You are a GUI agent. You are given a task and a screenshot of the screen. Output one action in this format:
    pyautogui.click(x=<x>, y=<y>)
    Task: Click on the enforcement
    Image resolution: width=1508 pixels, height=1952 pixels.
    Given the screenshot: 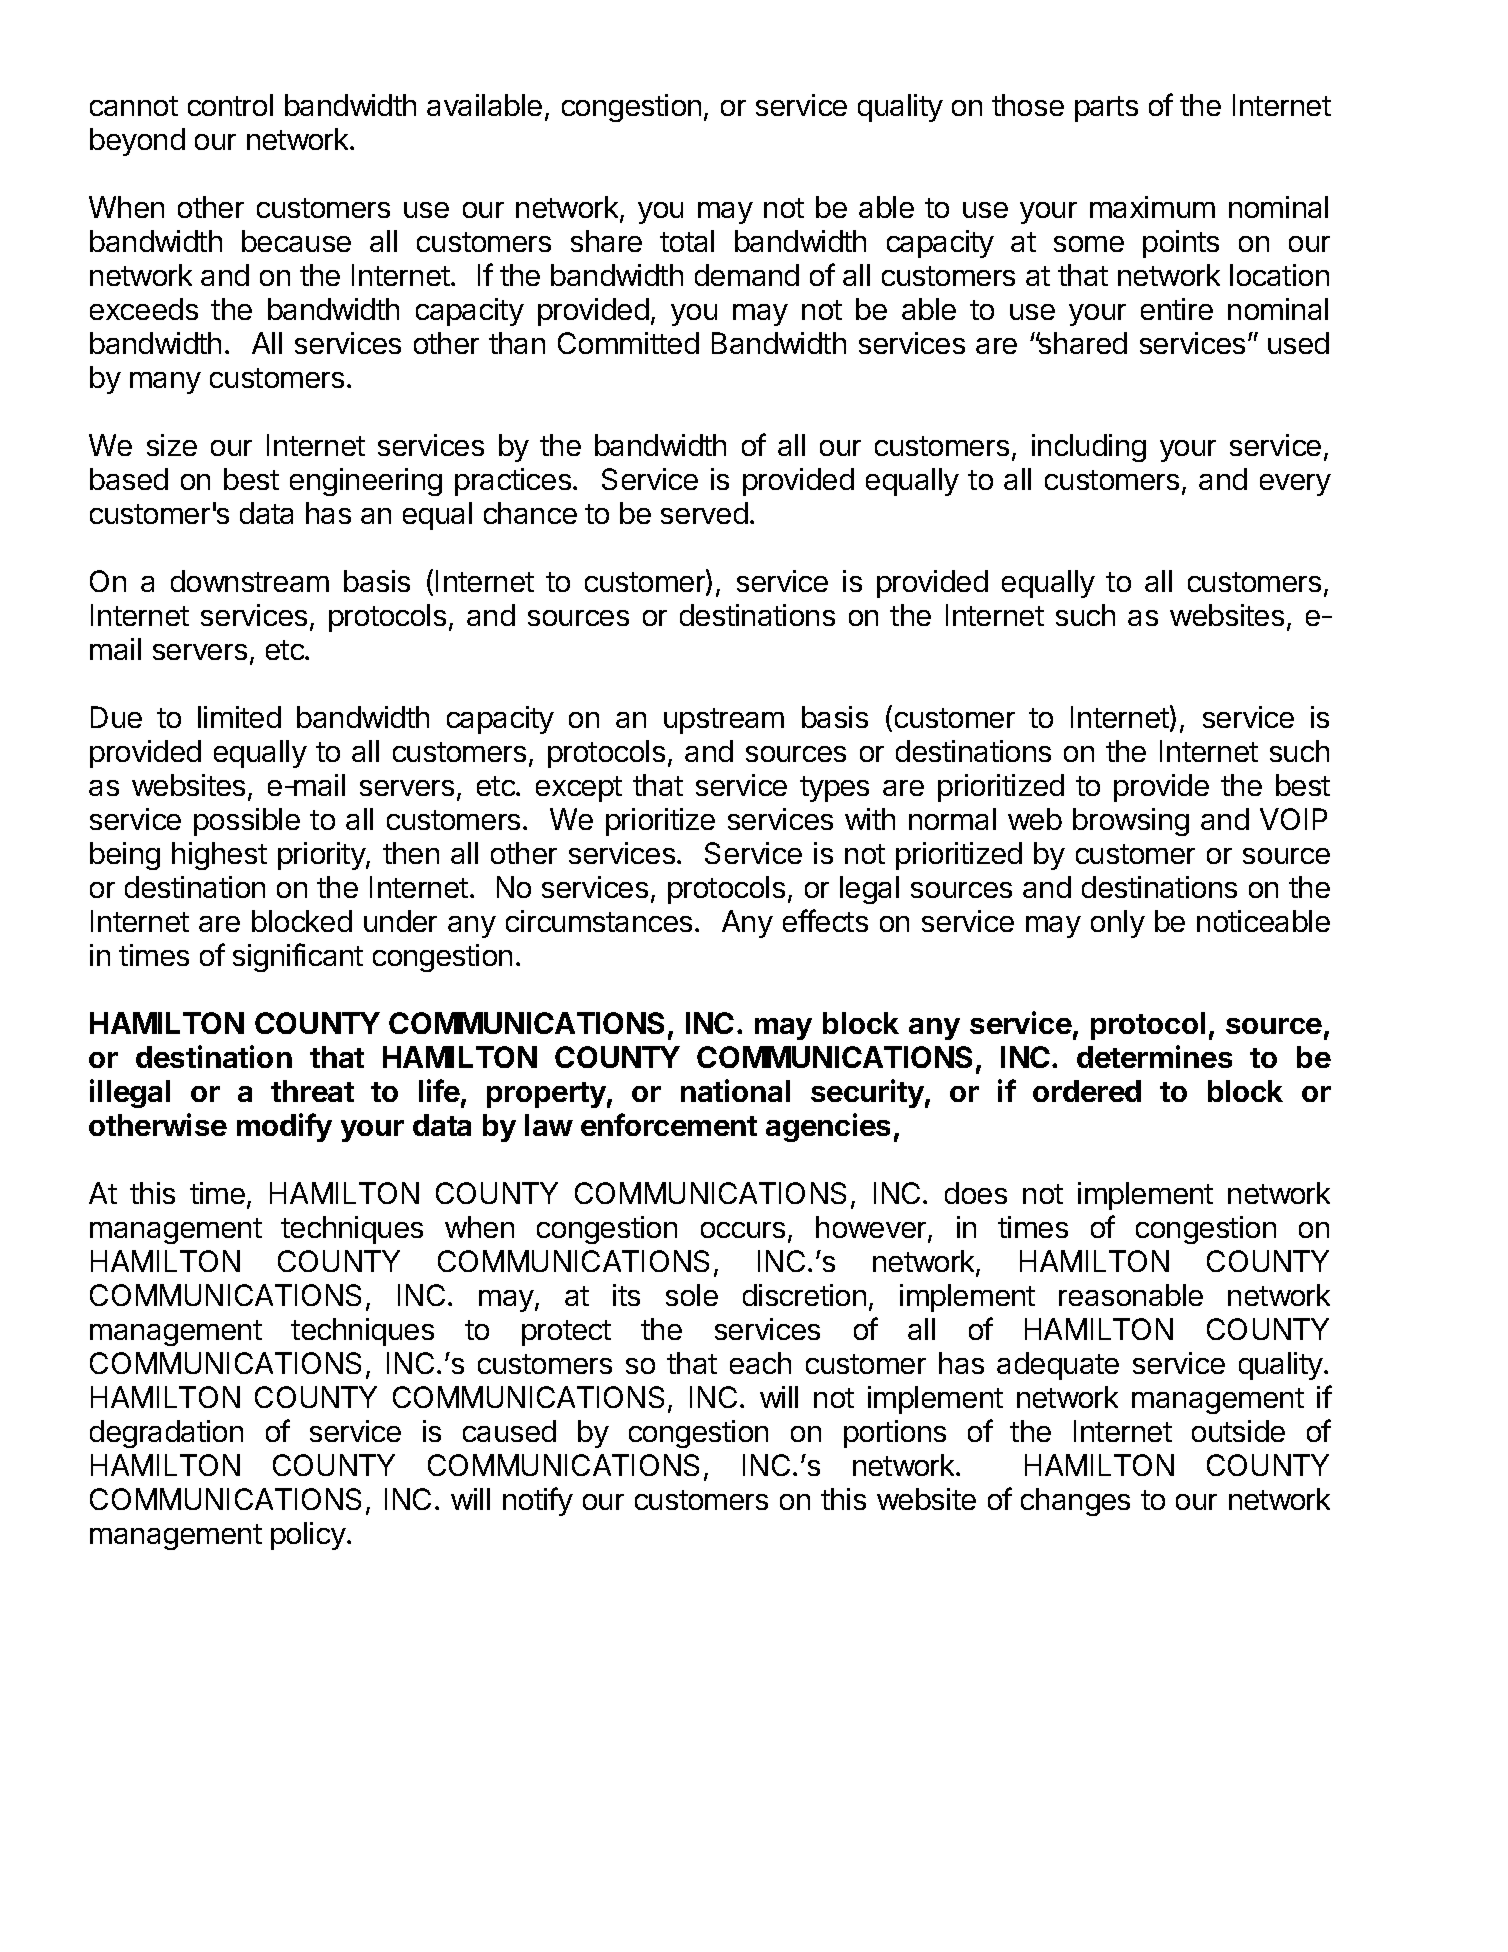 What is the action you would take?
    pyautogui.click(x=669, y=1124)
